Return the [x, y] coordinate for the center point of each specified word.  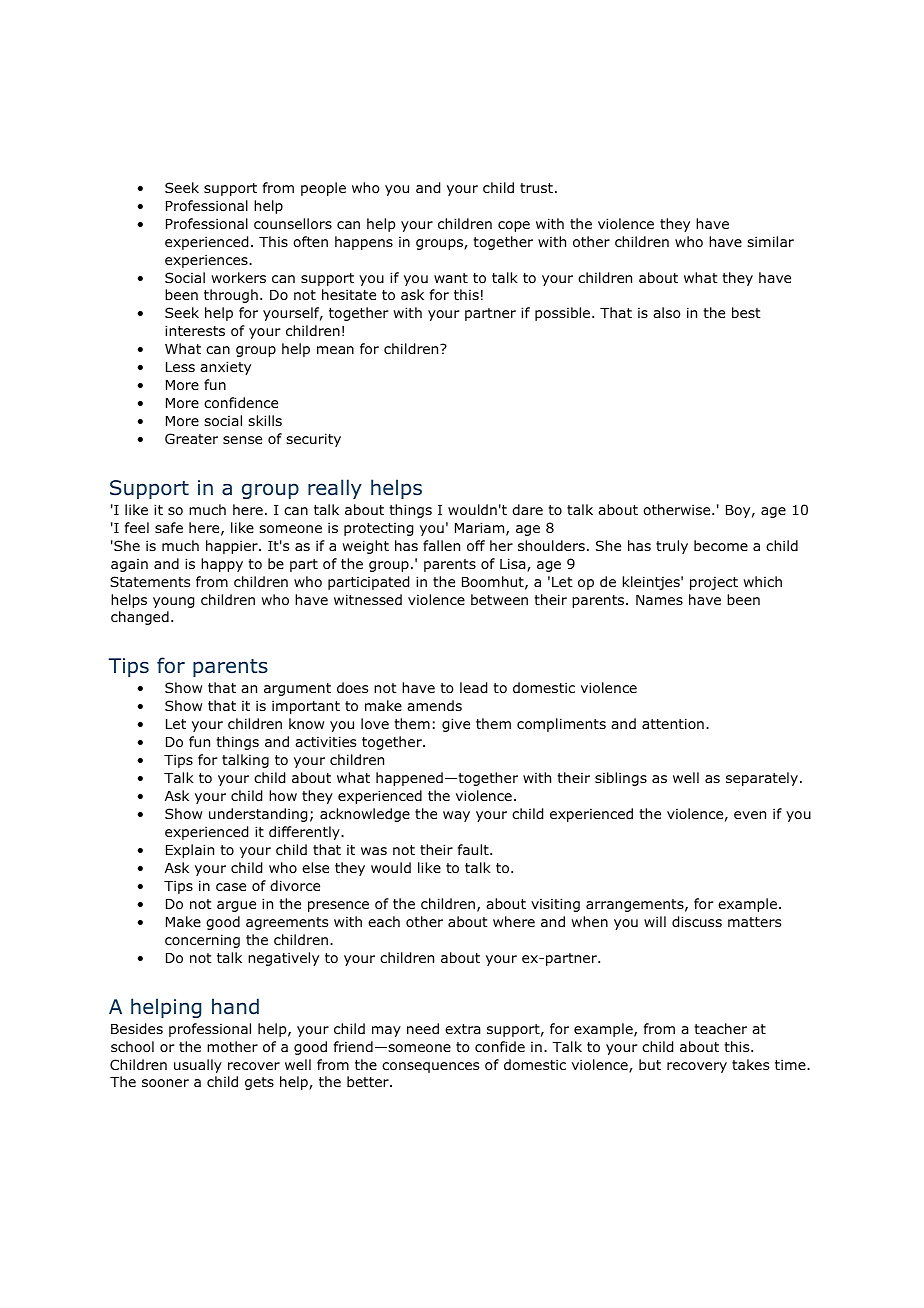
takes [750, 1064]
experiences [207, 261]
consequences [430, 1067]
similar [770, 241]
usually [198, 1066]
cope [514, 226]
